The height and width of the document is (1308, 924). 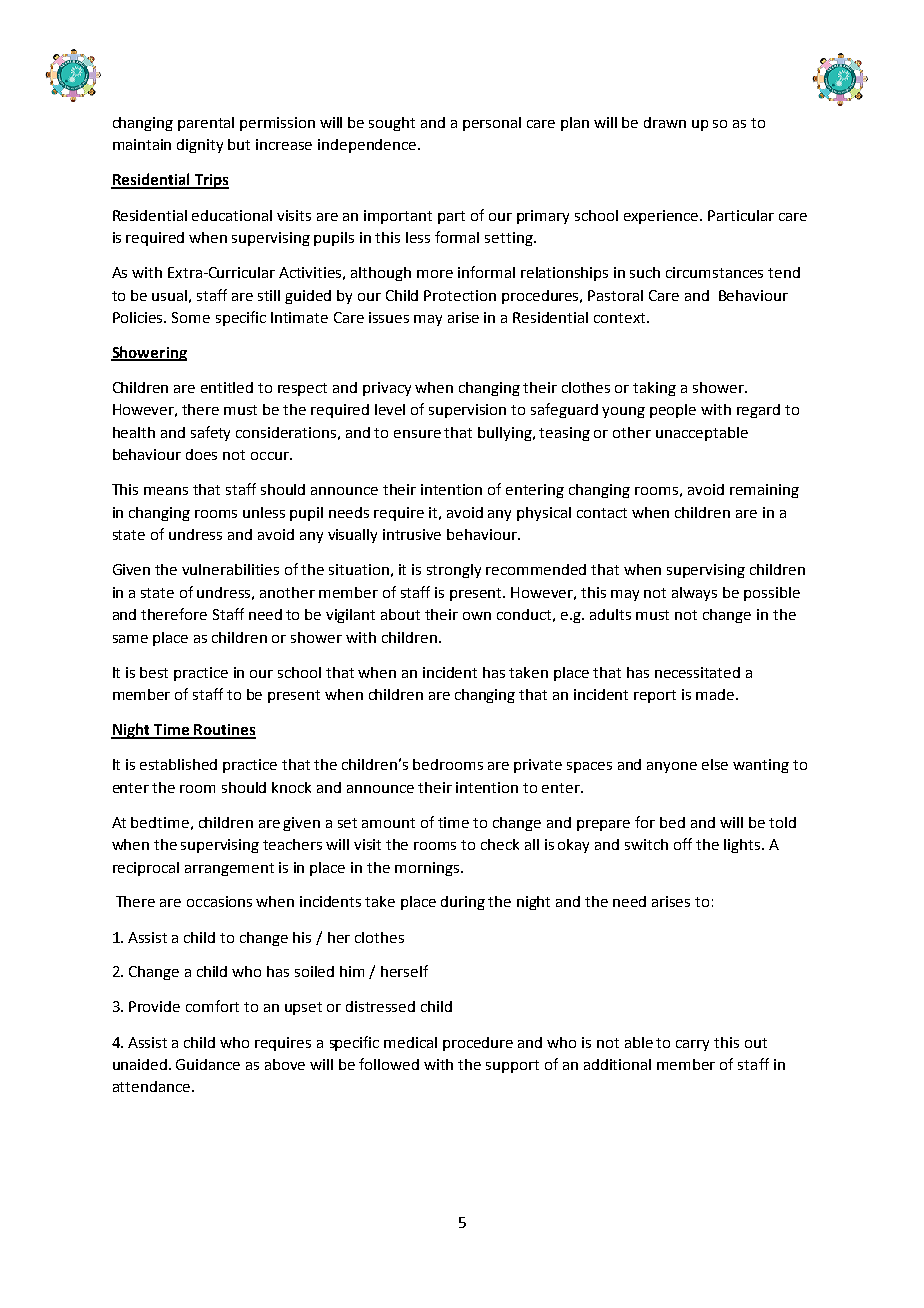 What do you see at coordinates (694, 594) in the document?
I see `always` at bounding box center [694, 594].
